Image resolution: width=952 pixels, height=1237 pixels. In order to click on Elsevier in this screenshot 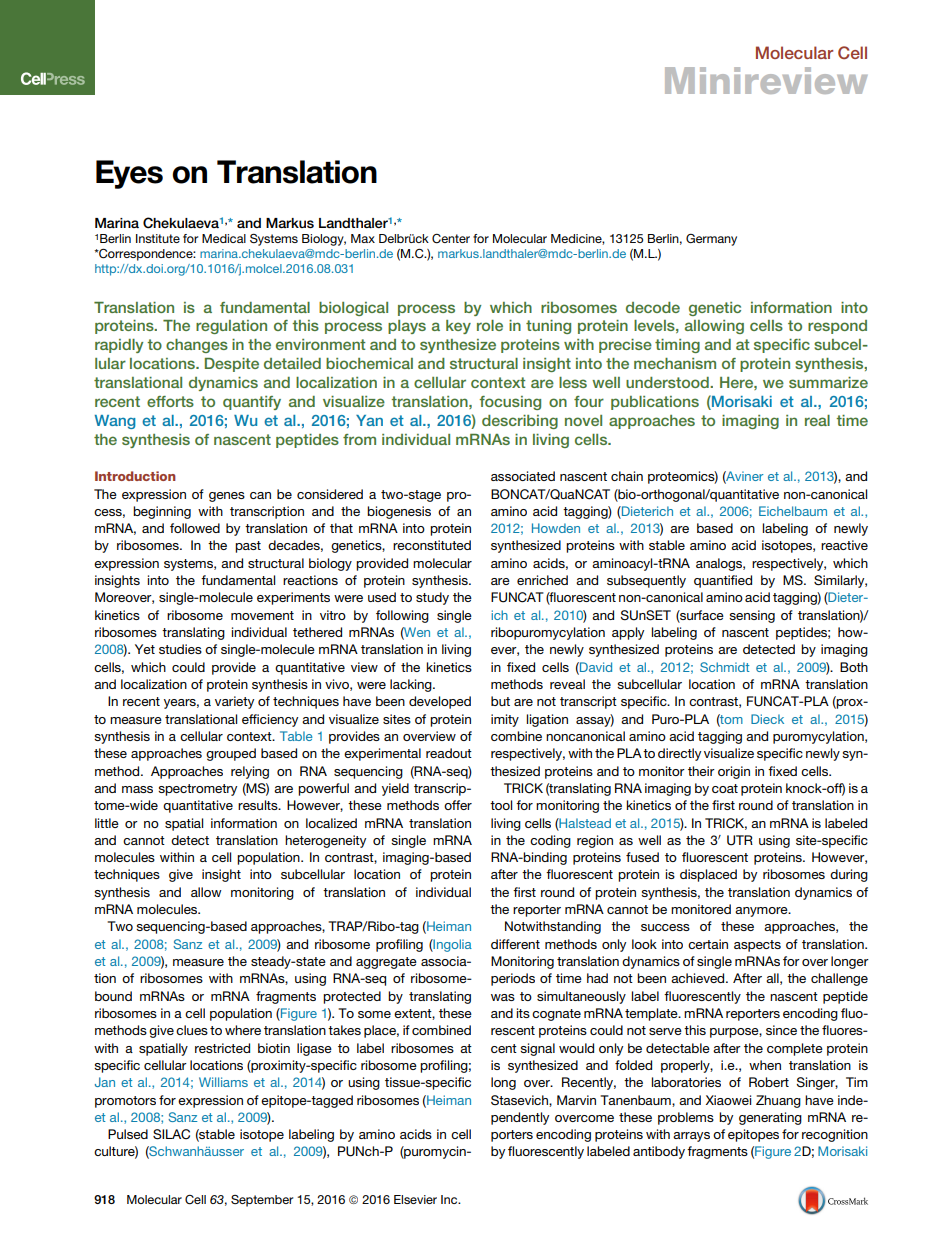, I will do `click(415, 1199)`.
